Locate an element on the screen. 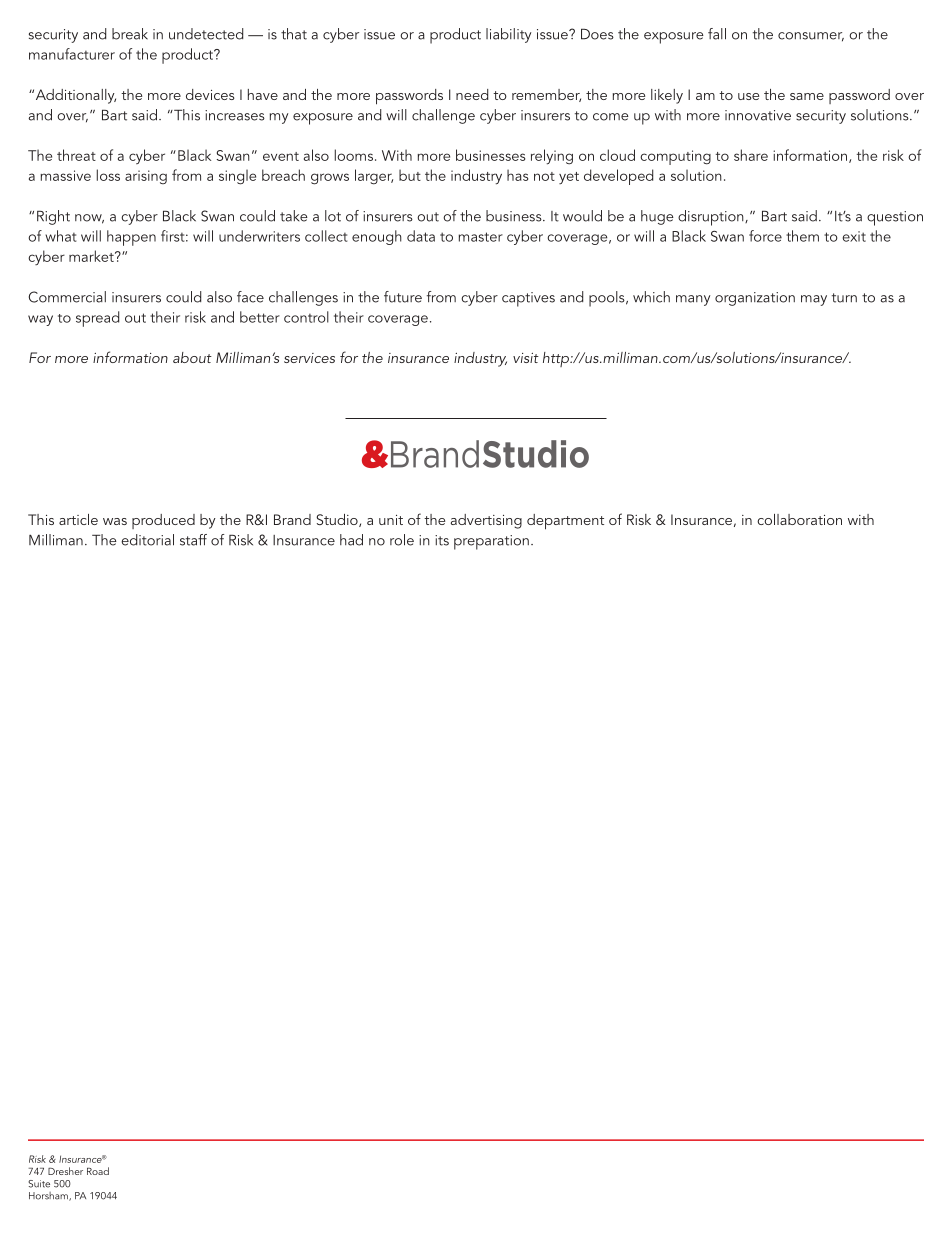 The width and height of the screenshot is (952, 1233). collaboration is located at coordinates (799, 519).
